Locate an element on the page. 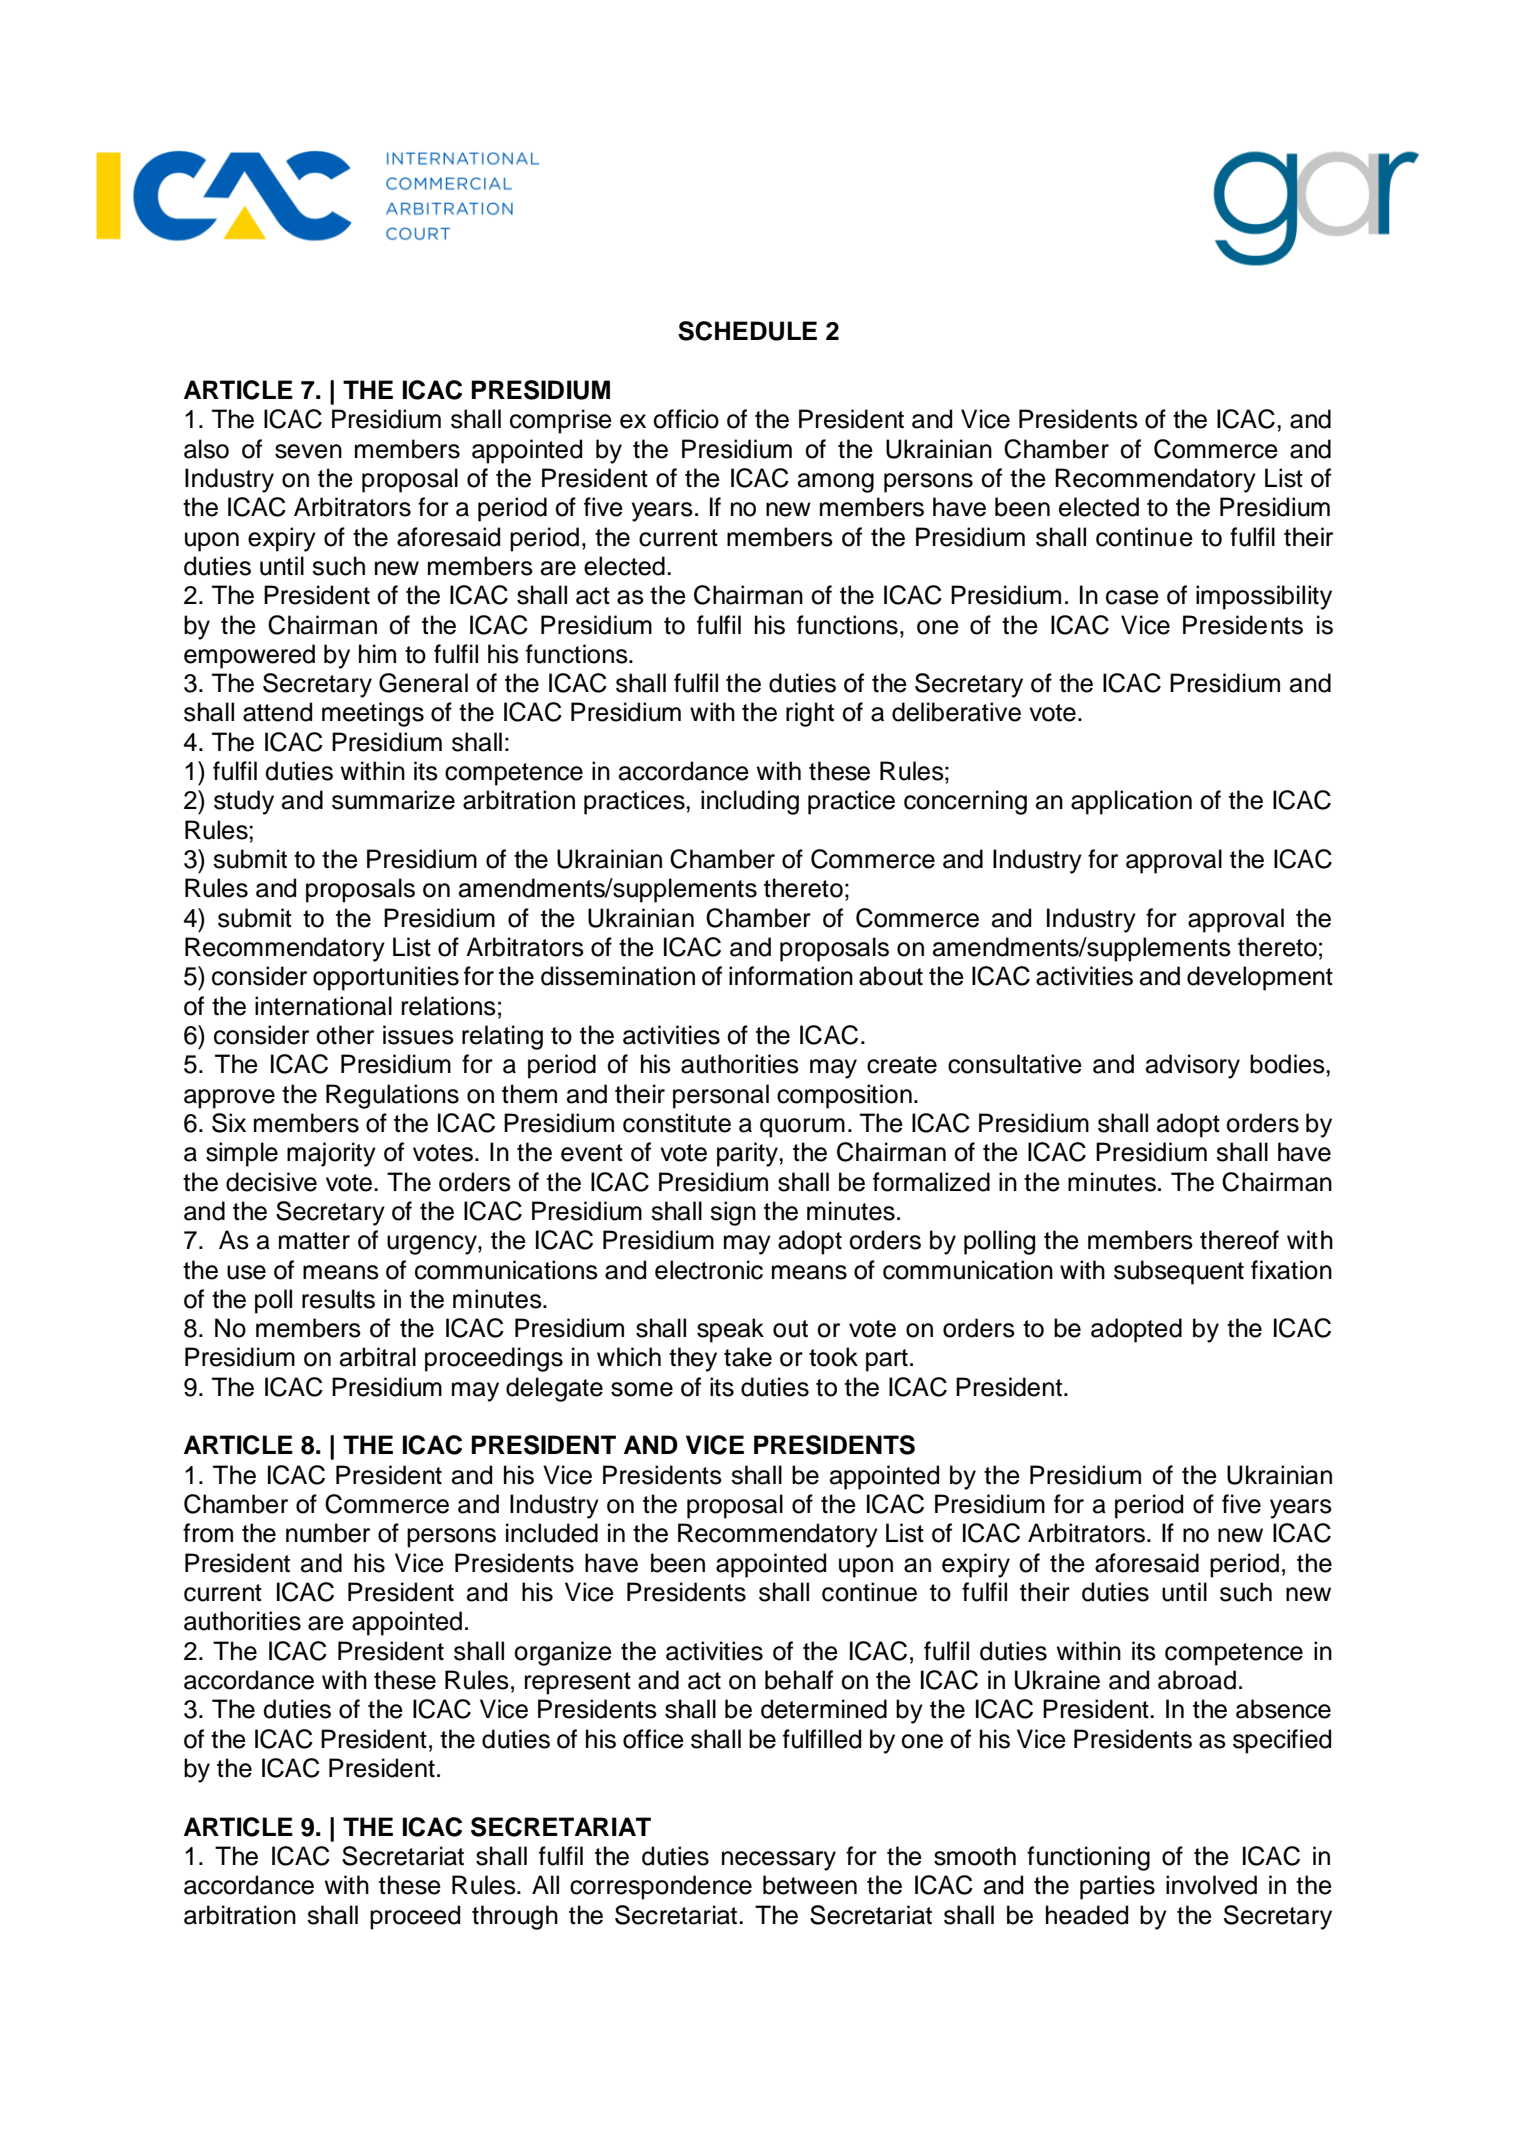  subsequent is located at coordinates (1179, 1272).
